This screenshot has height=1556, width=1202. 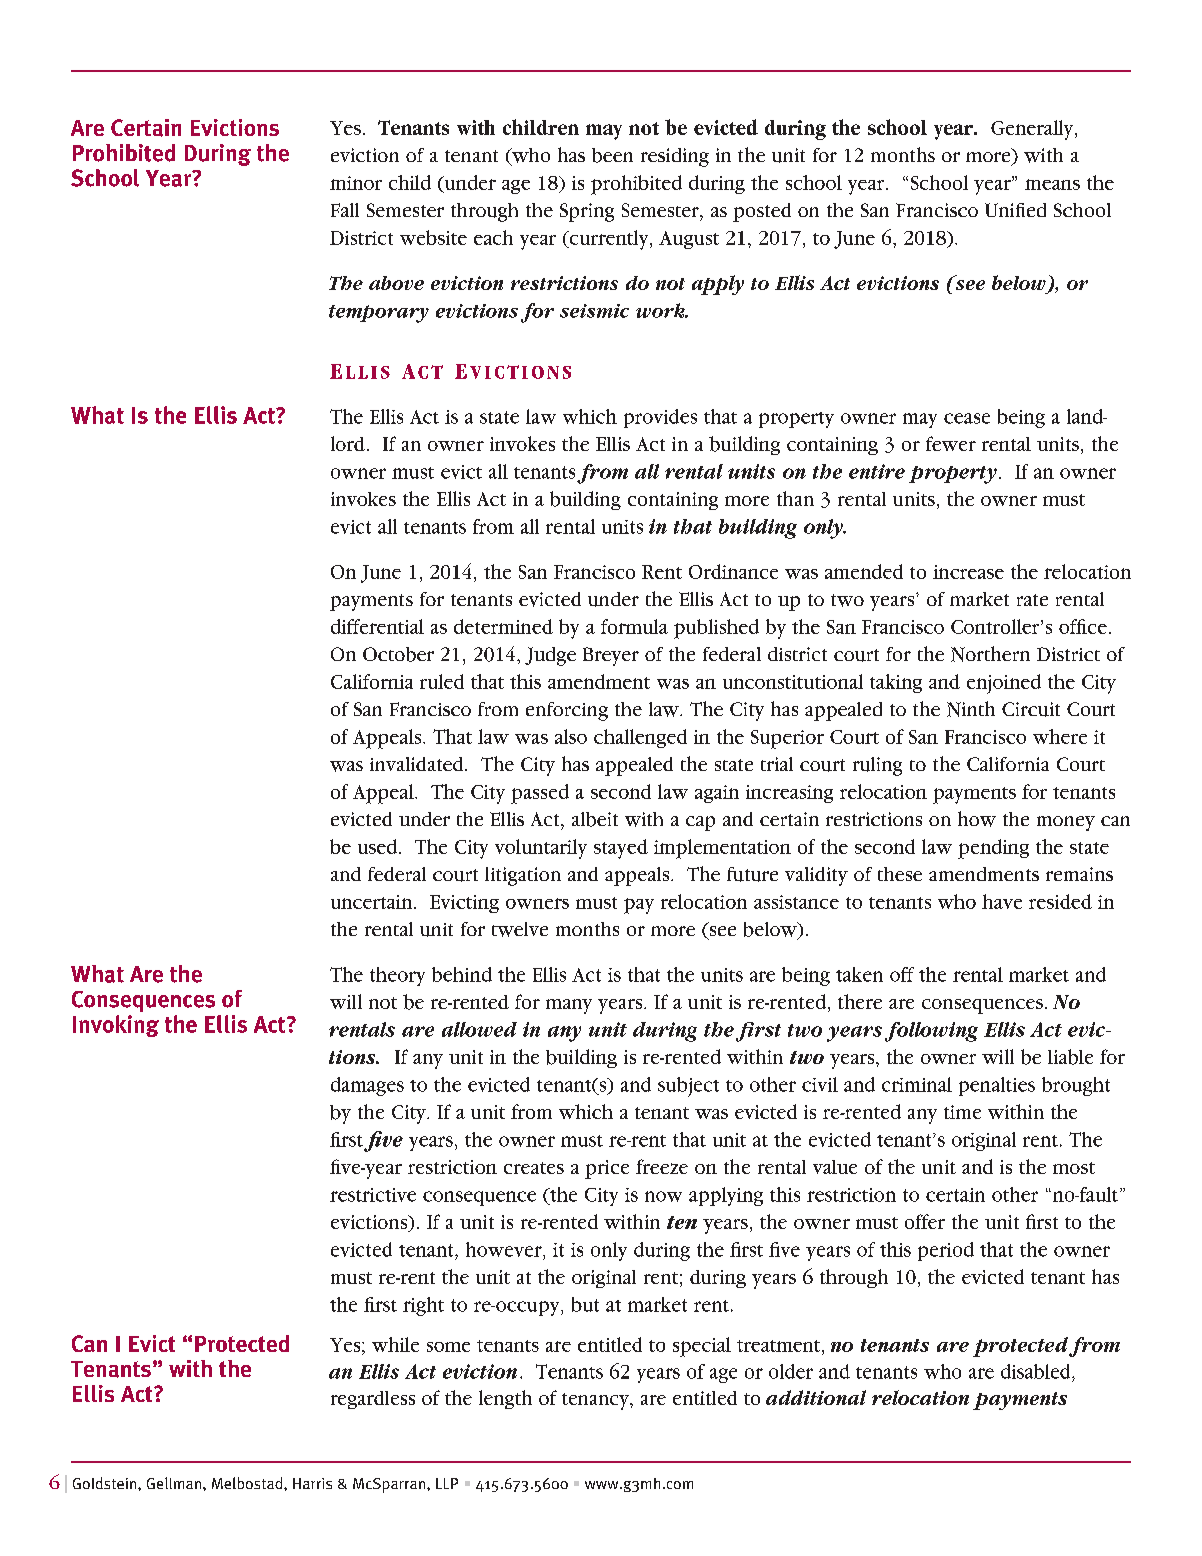 I want to click on length, so click(x=505, y=1399).
